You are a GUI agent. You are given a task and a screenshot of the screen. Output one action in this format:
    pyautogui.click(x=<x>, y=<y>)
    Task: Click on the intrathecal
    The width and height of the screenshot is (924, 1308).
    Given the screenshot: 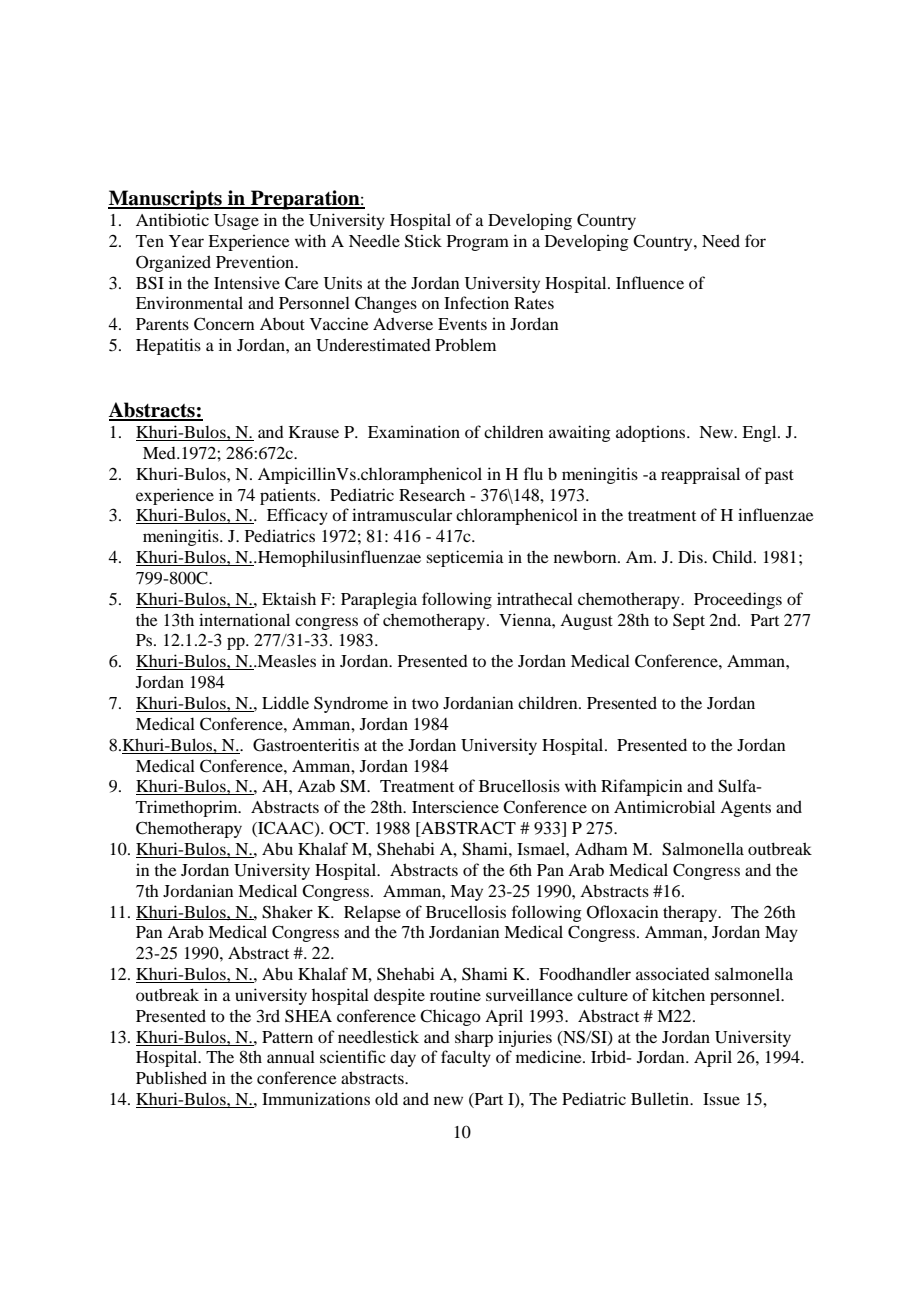 What is the action you would take?
    pyautogui.click(x=535, y=598)
